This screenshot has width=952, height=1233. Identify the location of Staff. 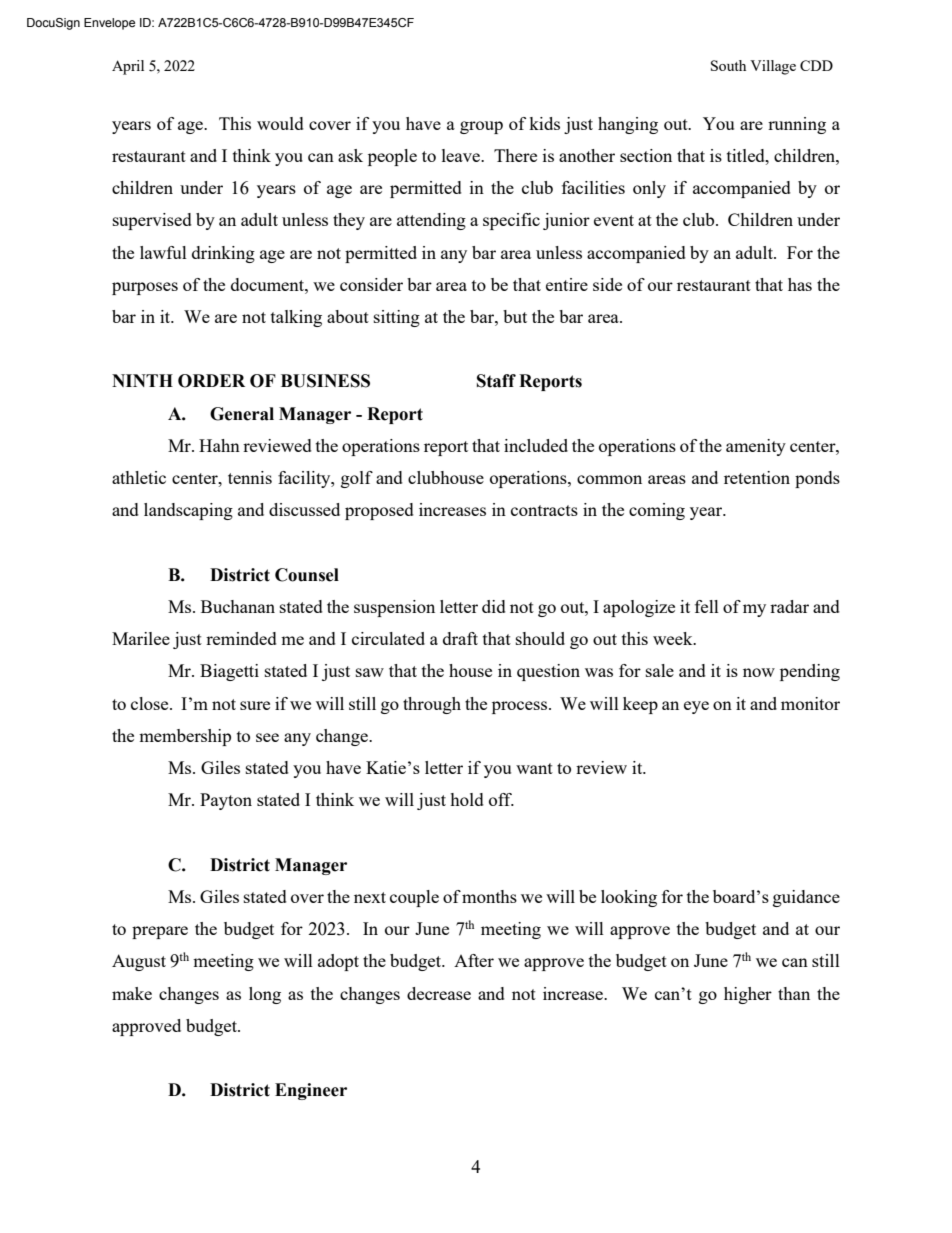
(496, 381).
